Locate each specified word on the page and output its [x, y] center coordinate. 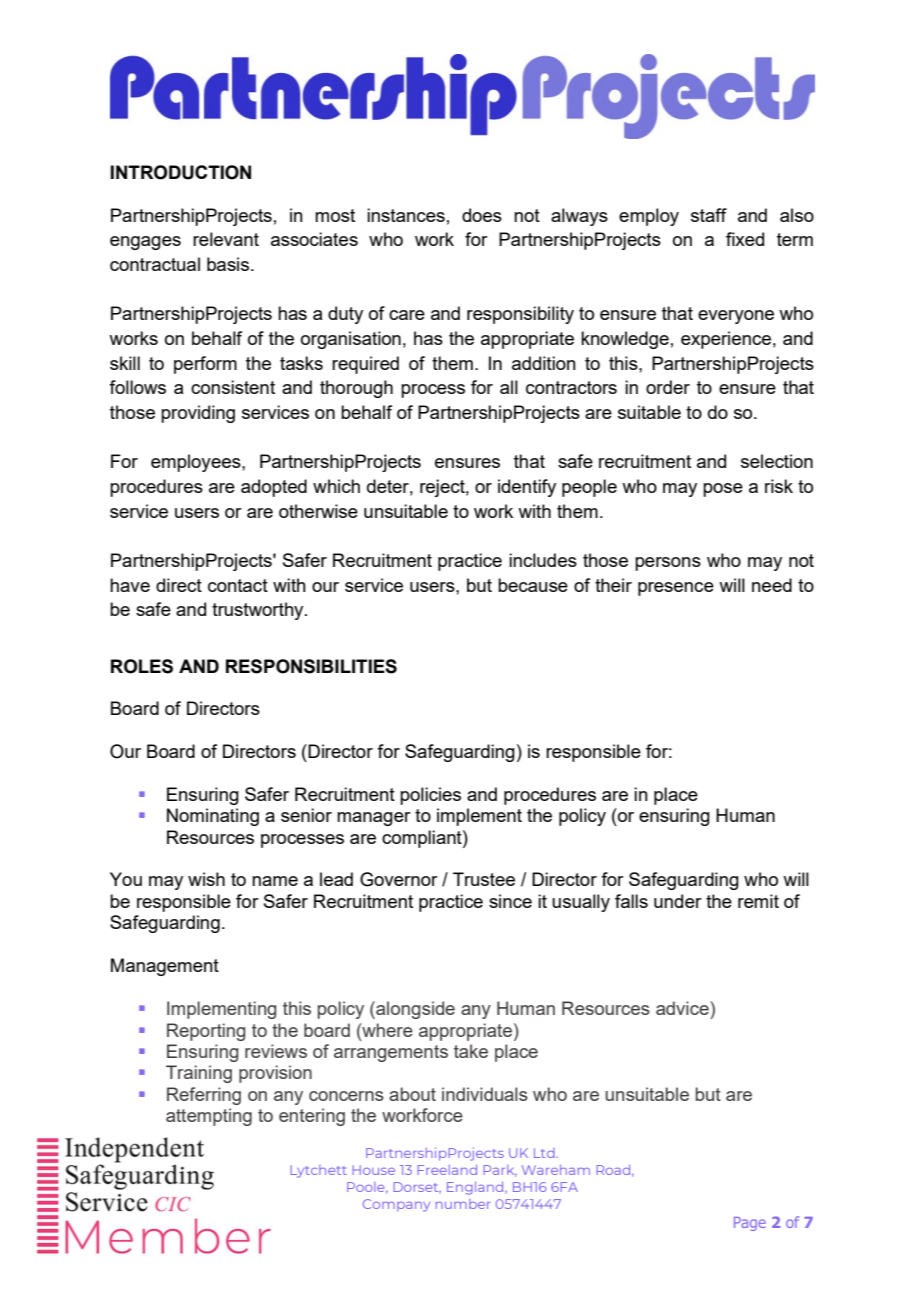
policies [430, 796]
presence [676, 589]
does [482, 215]
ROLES [142, 666]
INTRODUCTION [180, 172]
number [463, 1204]
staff [709, 215]
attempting [209, 1117]
